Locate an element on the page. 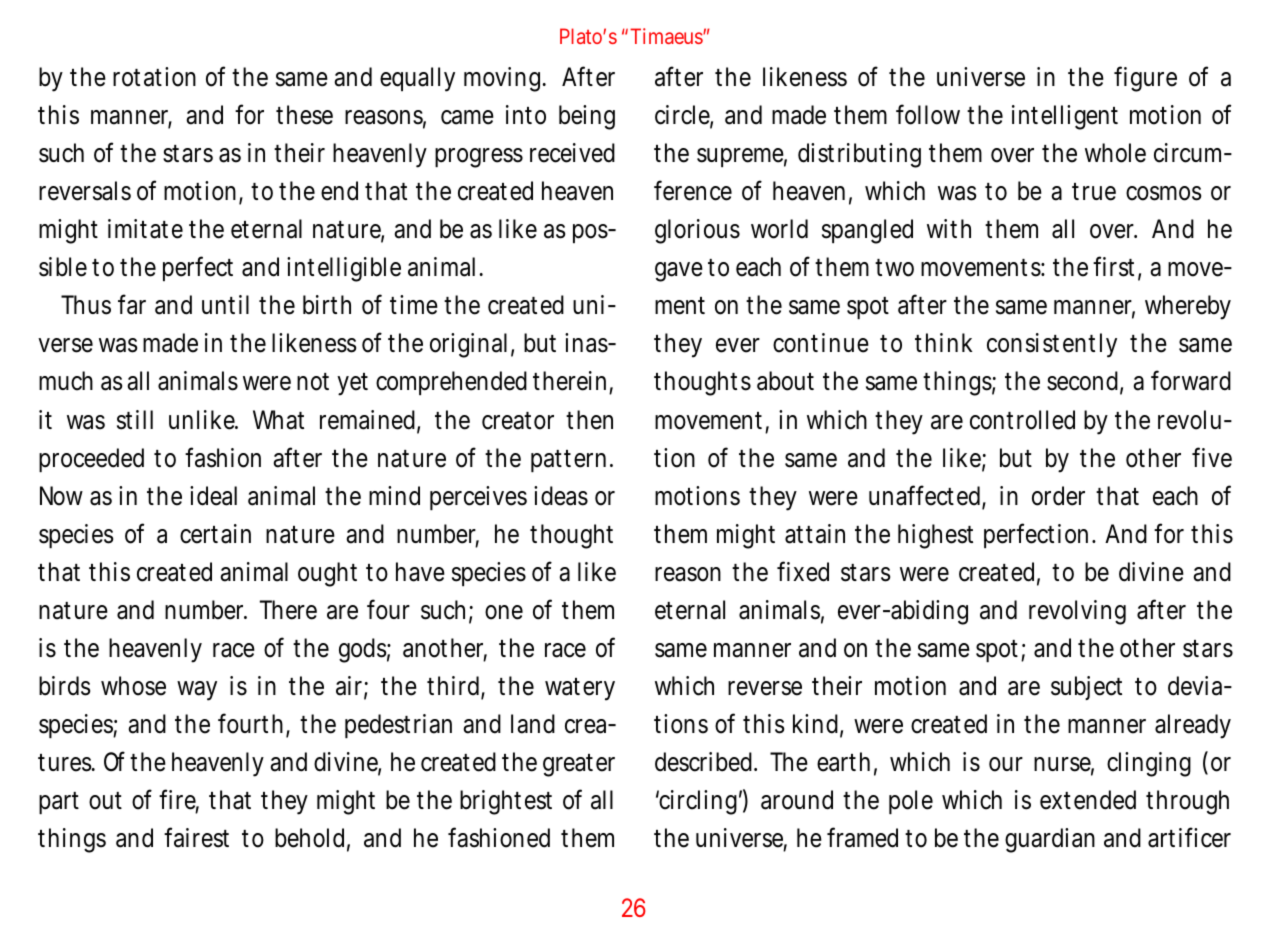 The image size is (1270, 952). gave is located at coordinates (679, 272).
